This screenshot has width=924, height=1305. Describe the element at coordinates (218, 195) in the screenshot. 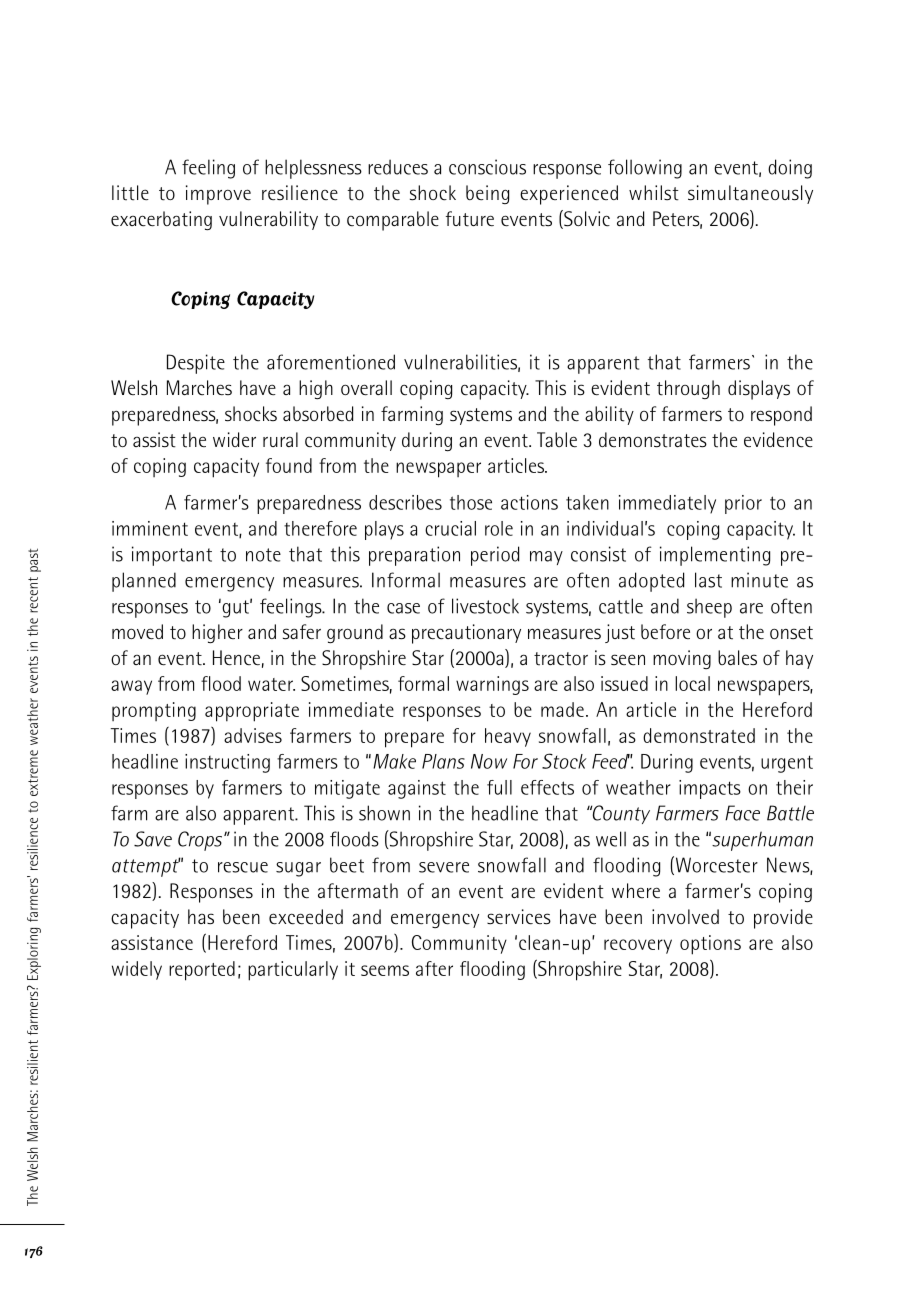

I see `improve` at that location.
